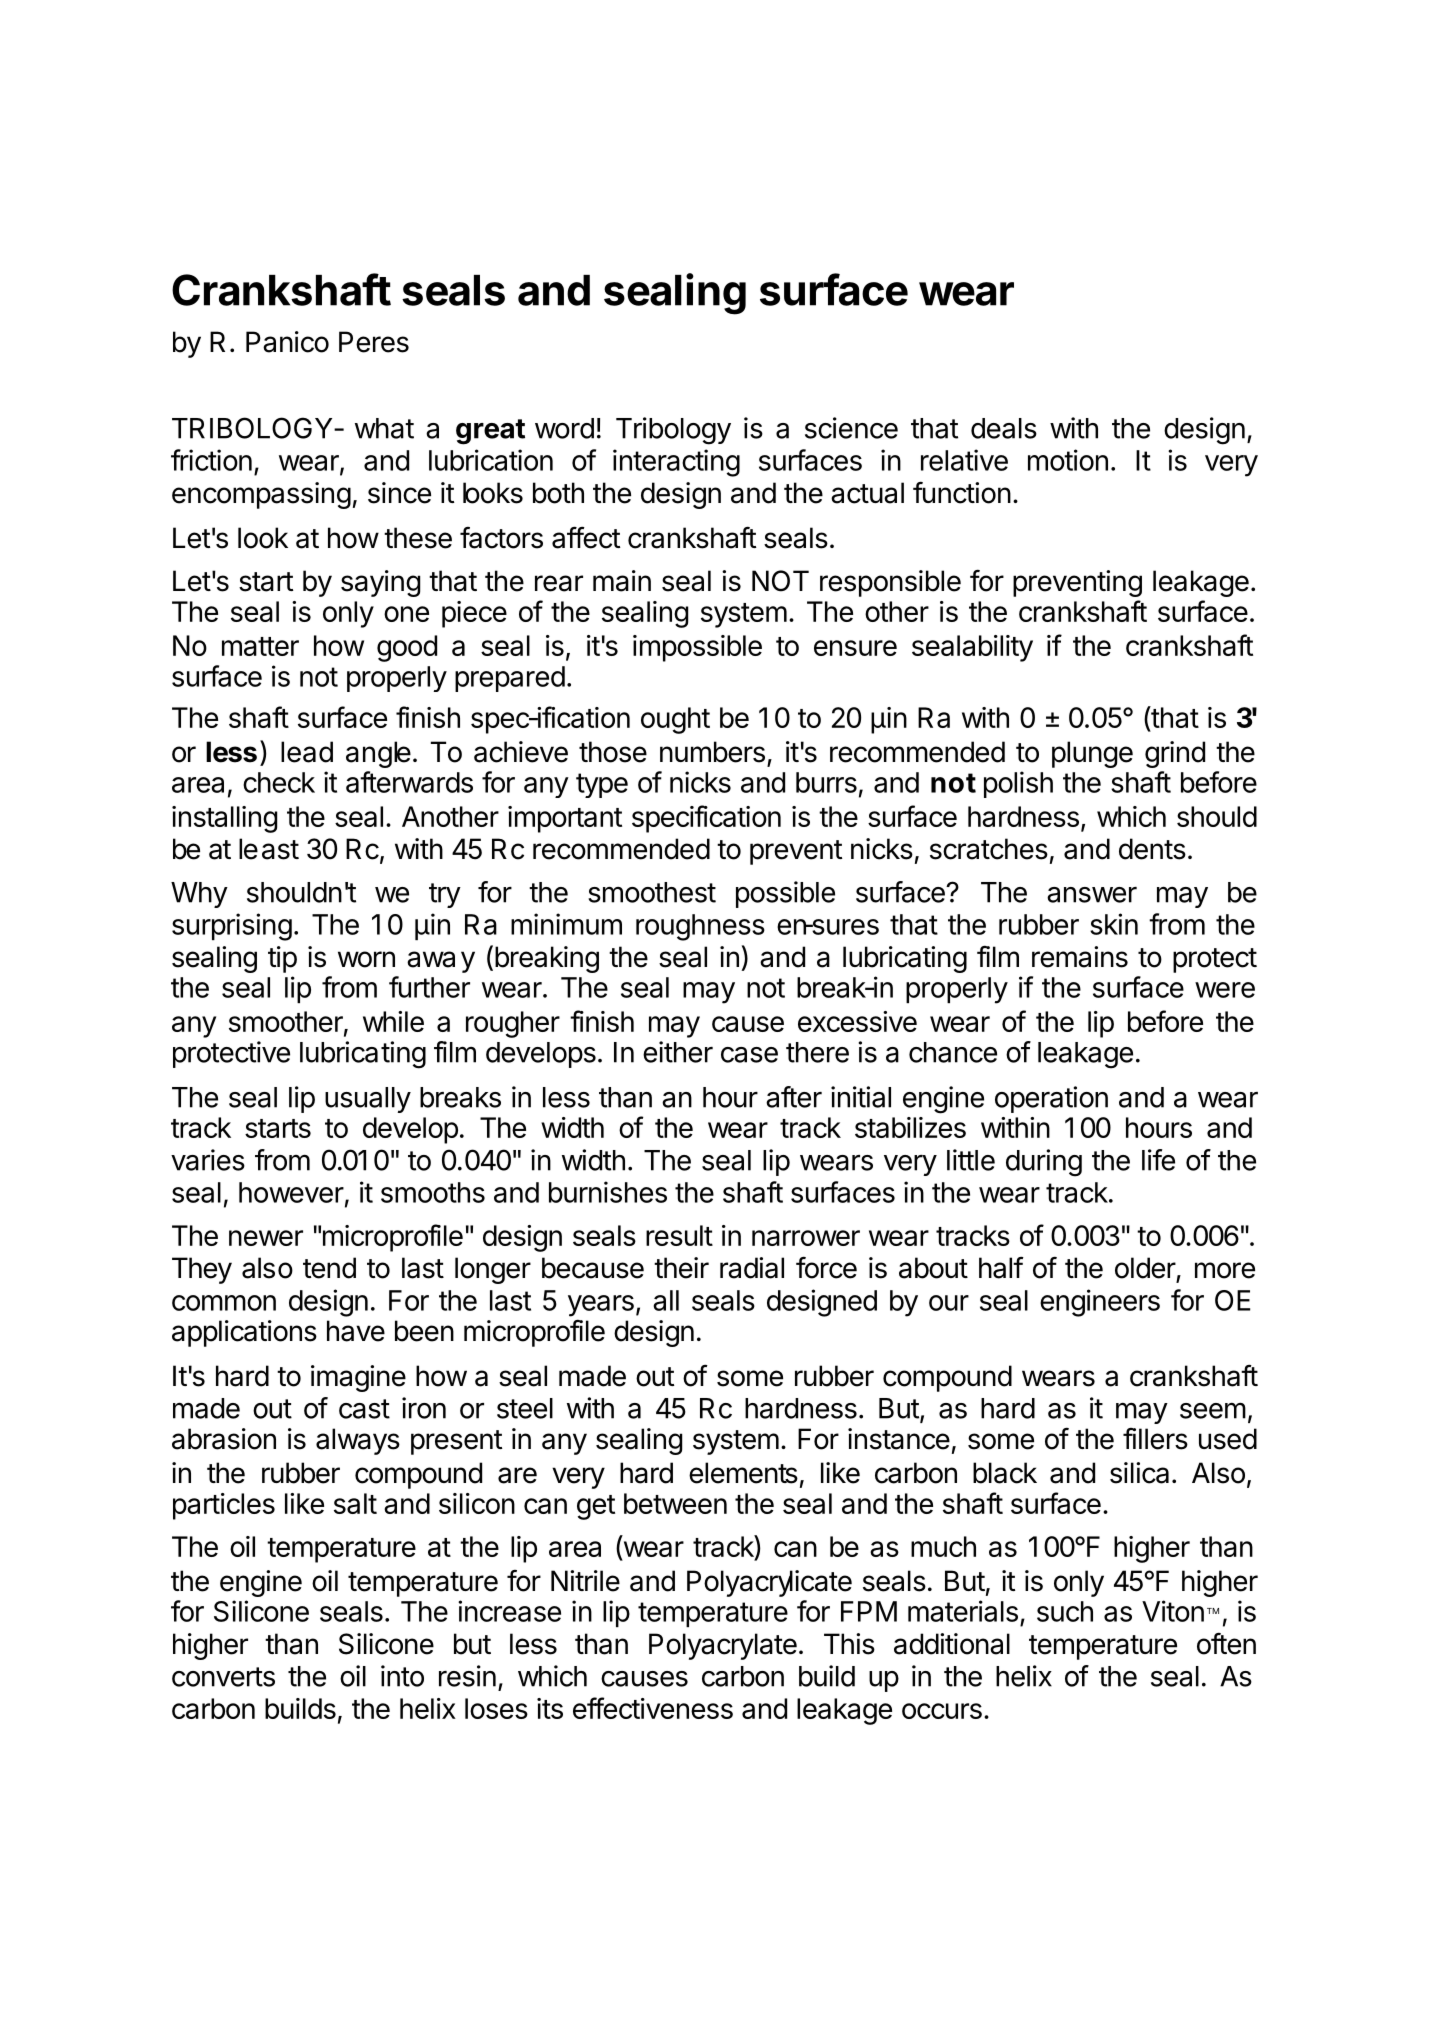 The height and width of the screenshot is (2019, 1429). What do you see at coordinates (307, 752) in the screenshot?
I see `lead` at bounding box center [307, 752].
